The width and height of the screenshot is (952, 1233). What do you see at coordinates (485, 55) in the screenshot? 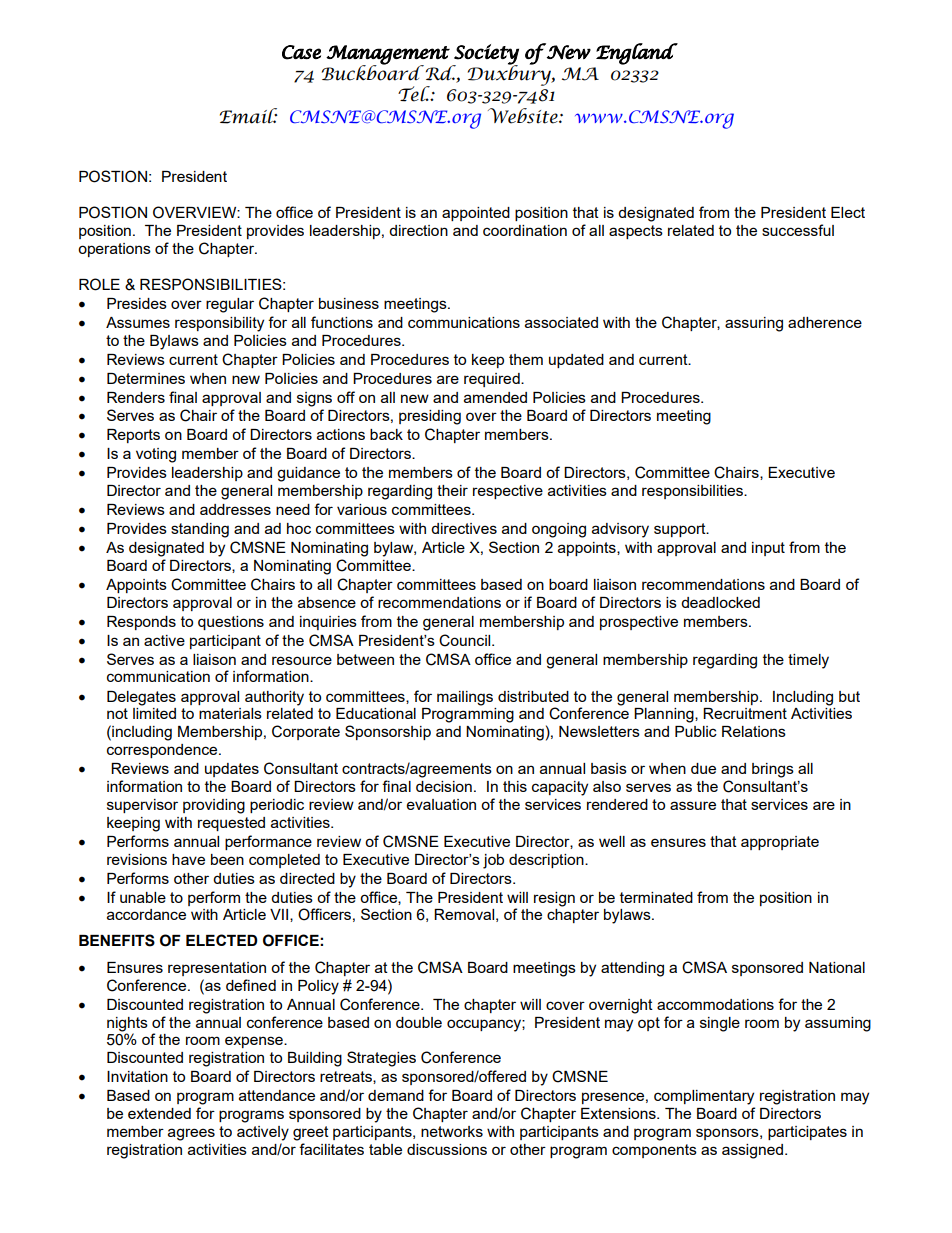
I see `Society` at bounding box center [485, 55].
